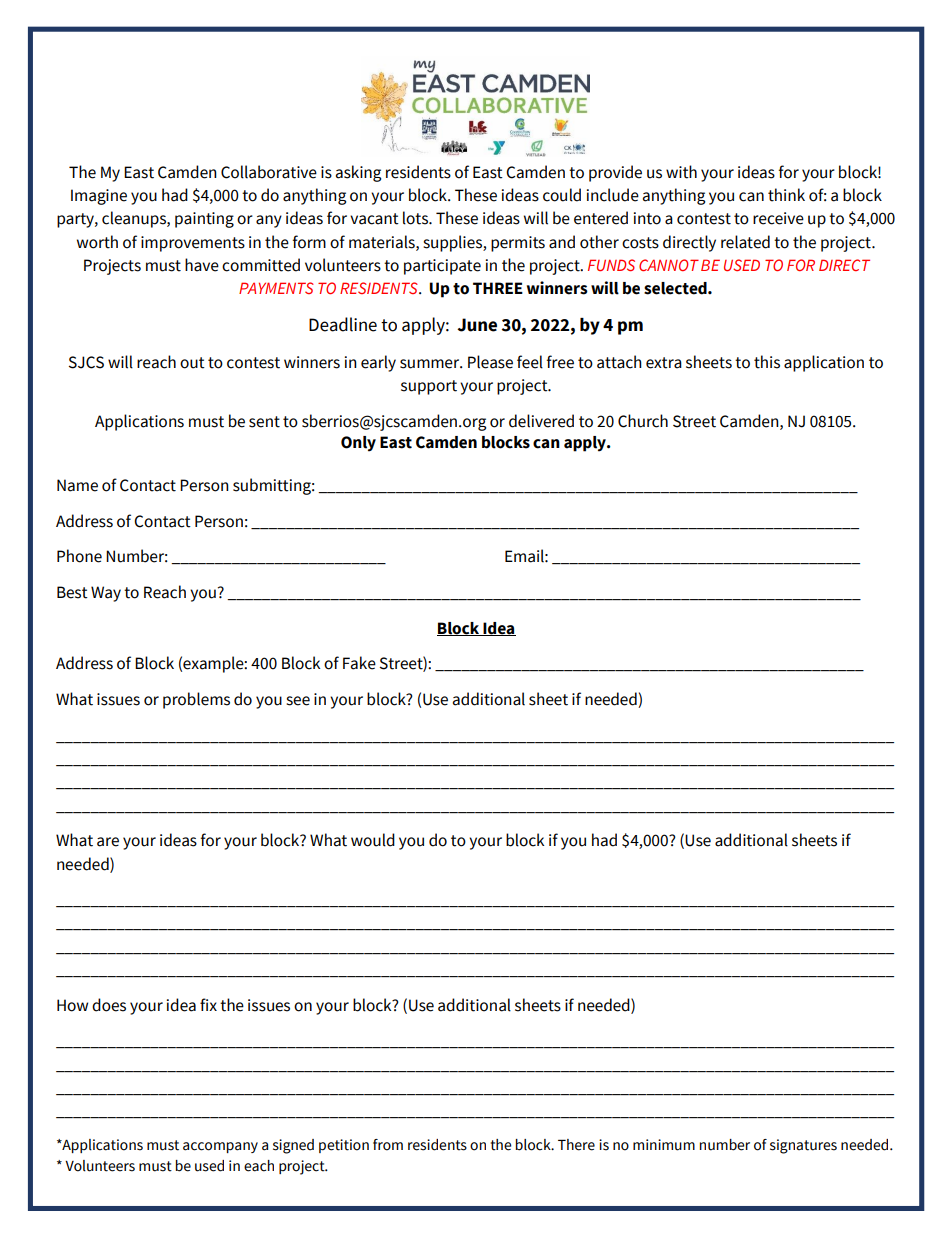  What do you see at coordinates (77, 485) in the screenshot?
I see `Name` at bounding box center [77, 485].
